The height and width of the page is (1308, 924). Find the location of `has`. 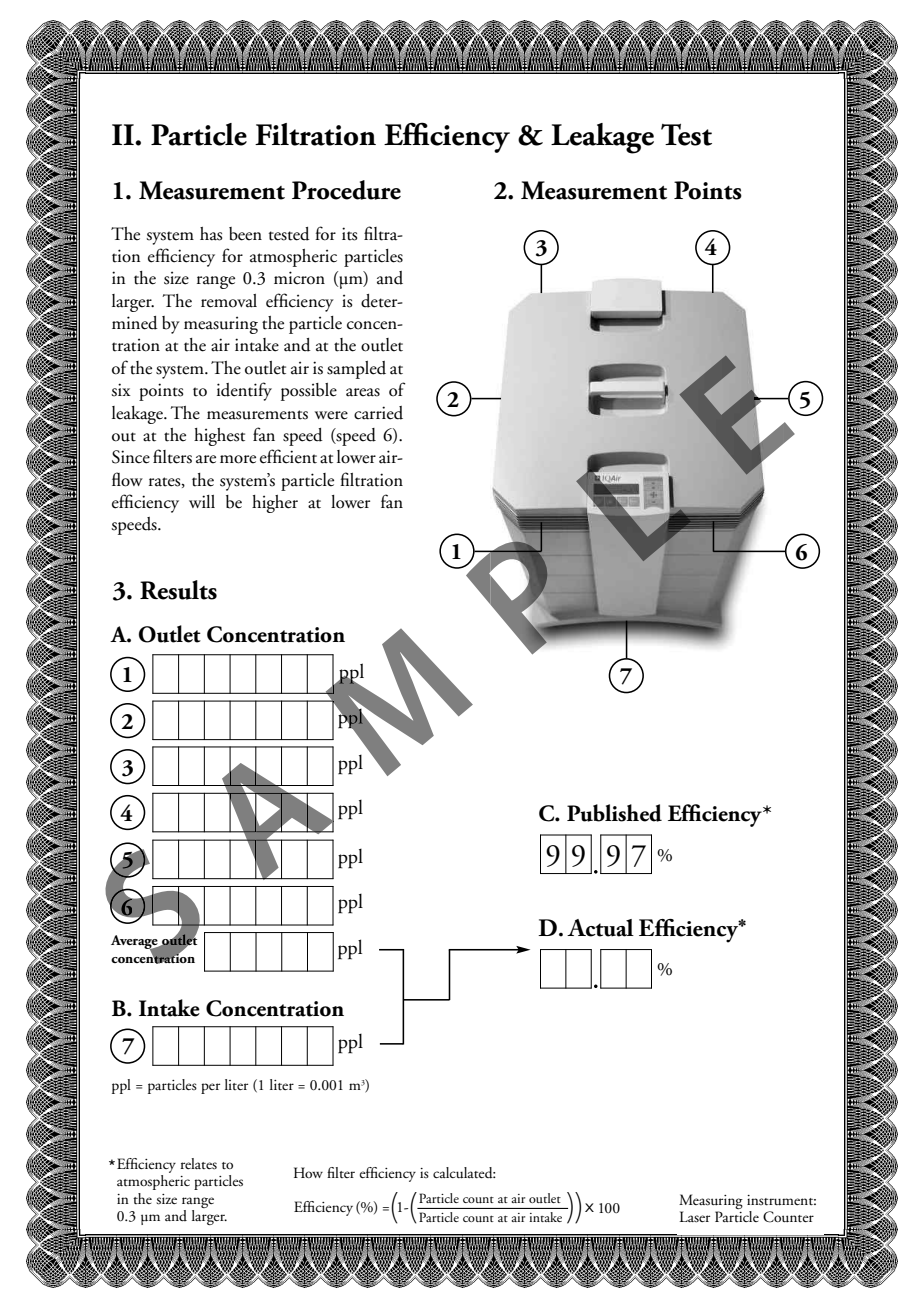

has is located at coordinates (211, 234).
